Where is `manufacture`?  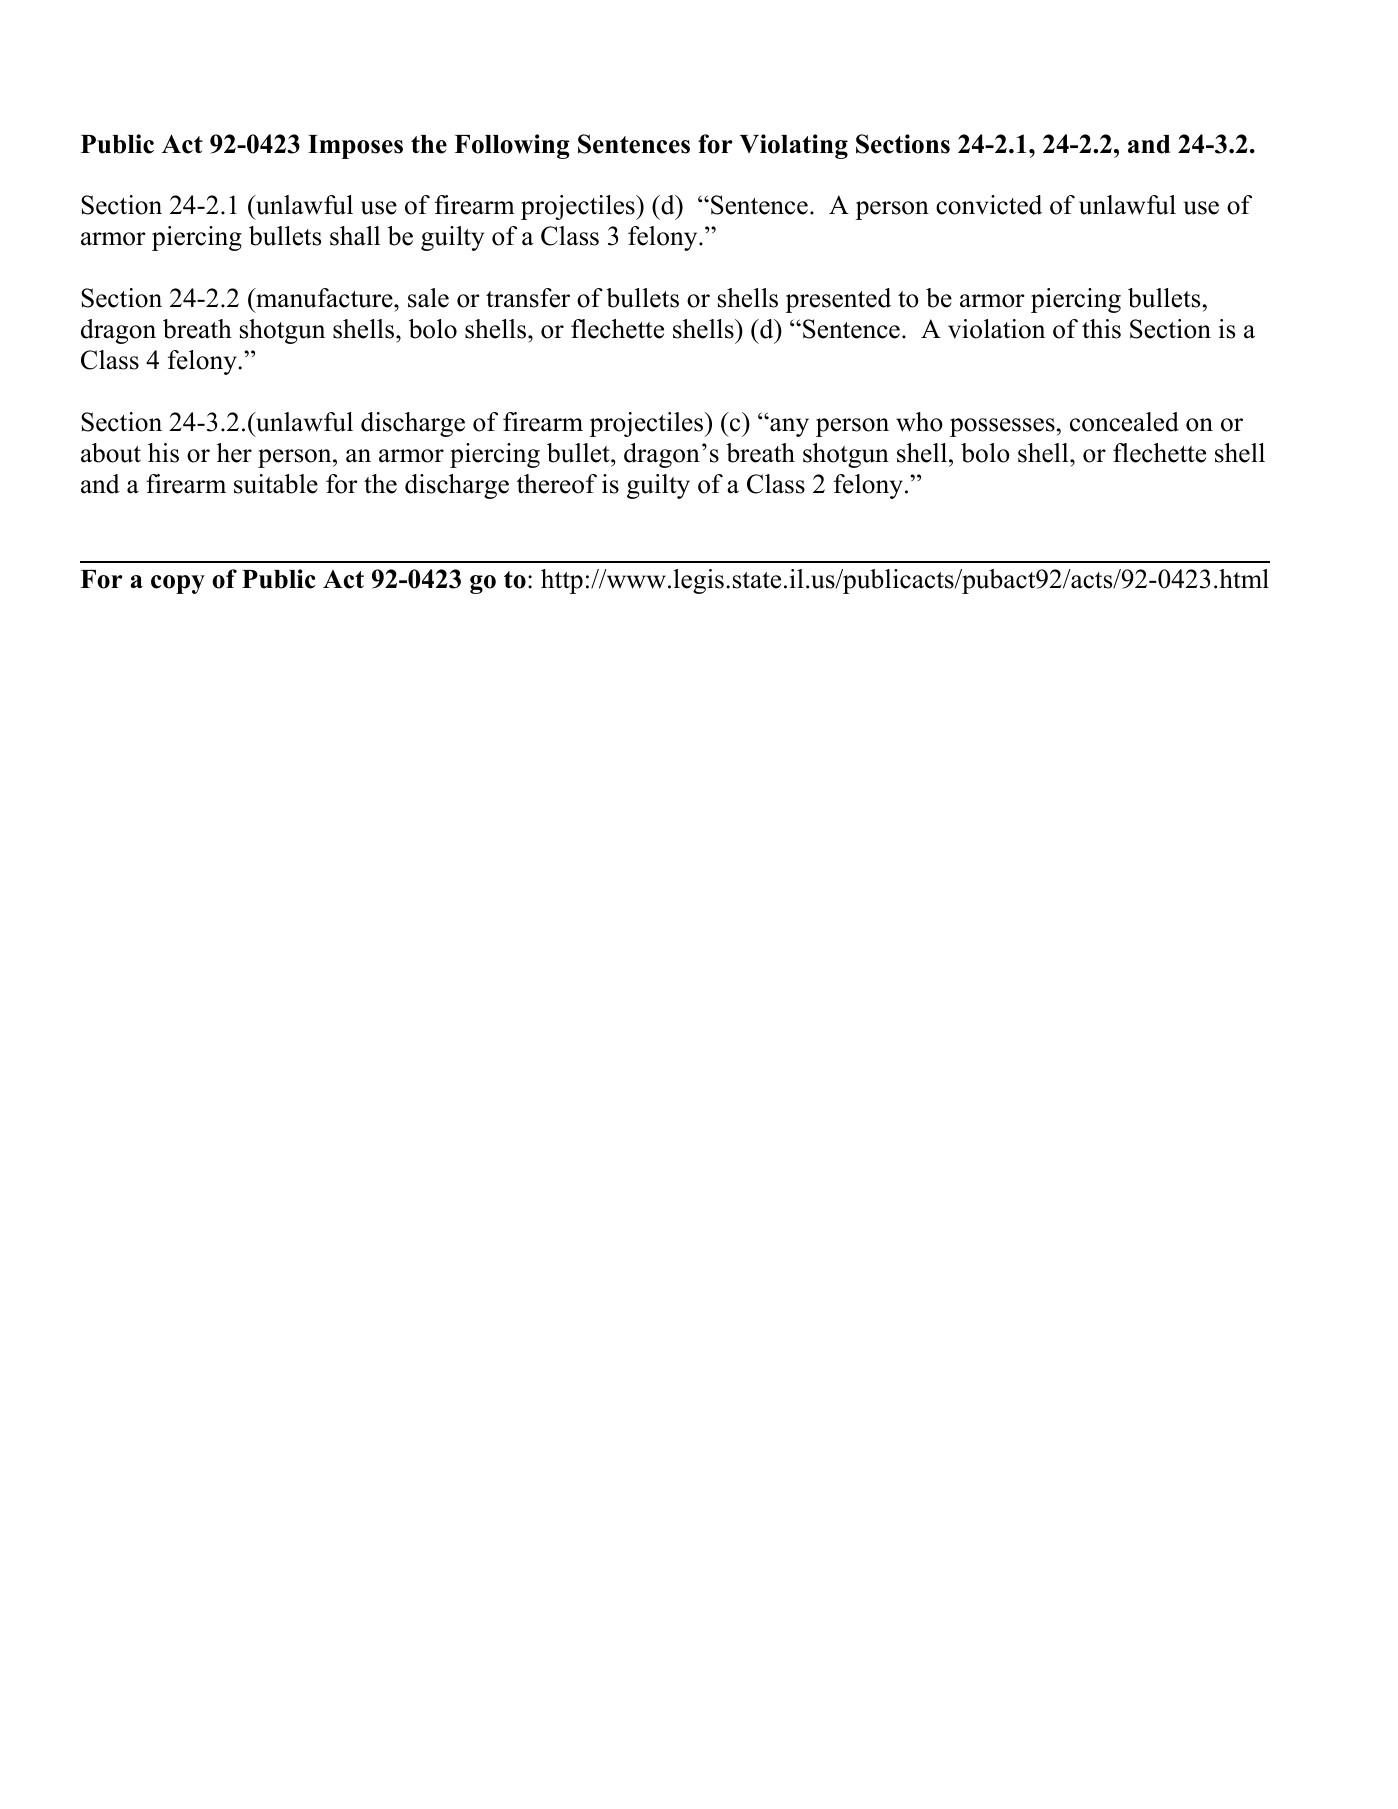 manufacture is located at coordinates (324, 298).
